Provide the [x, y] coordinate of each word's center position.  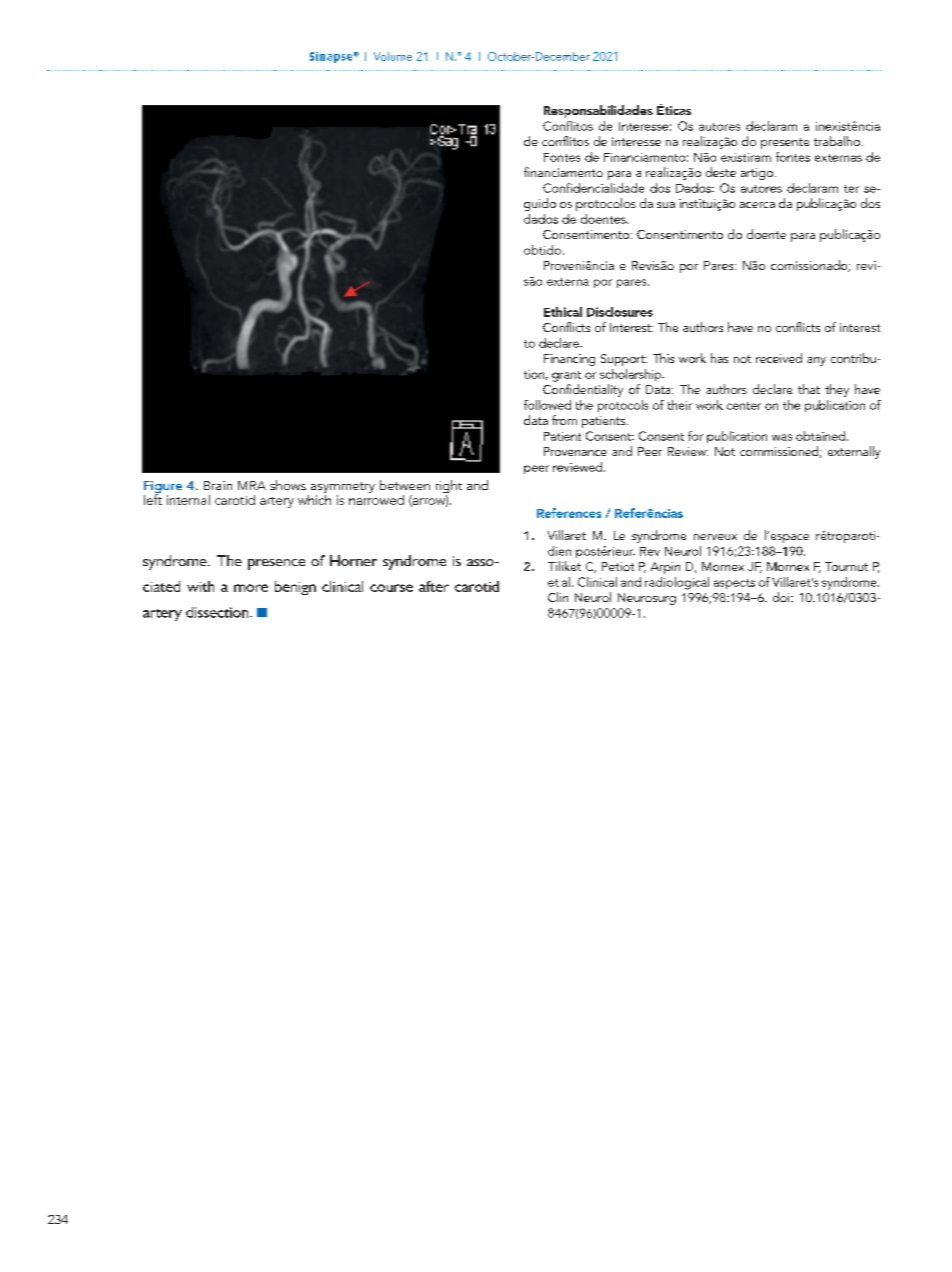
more [251, 588]
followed [547, 405]
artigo [757, 174]
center [744, 406]
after [434, 586]
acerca [757, 205]
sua [666, 205]
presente [785, 143]
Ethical [563, 312]
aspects [734, 584]
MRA [252, 485]
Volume [393, 56]
